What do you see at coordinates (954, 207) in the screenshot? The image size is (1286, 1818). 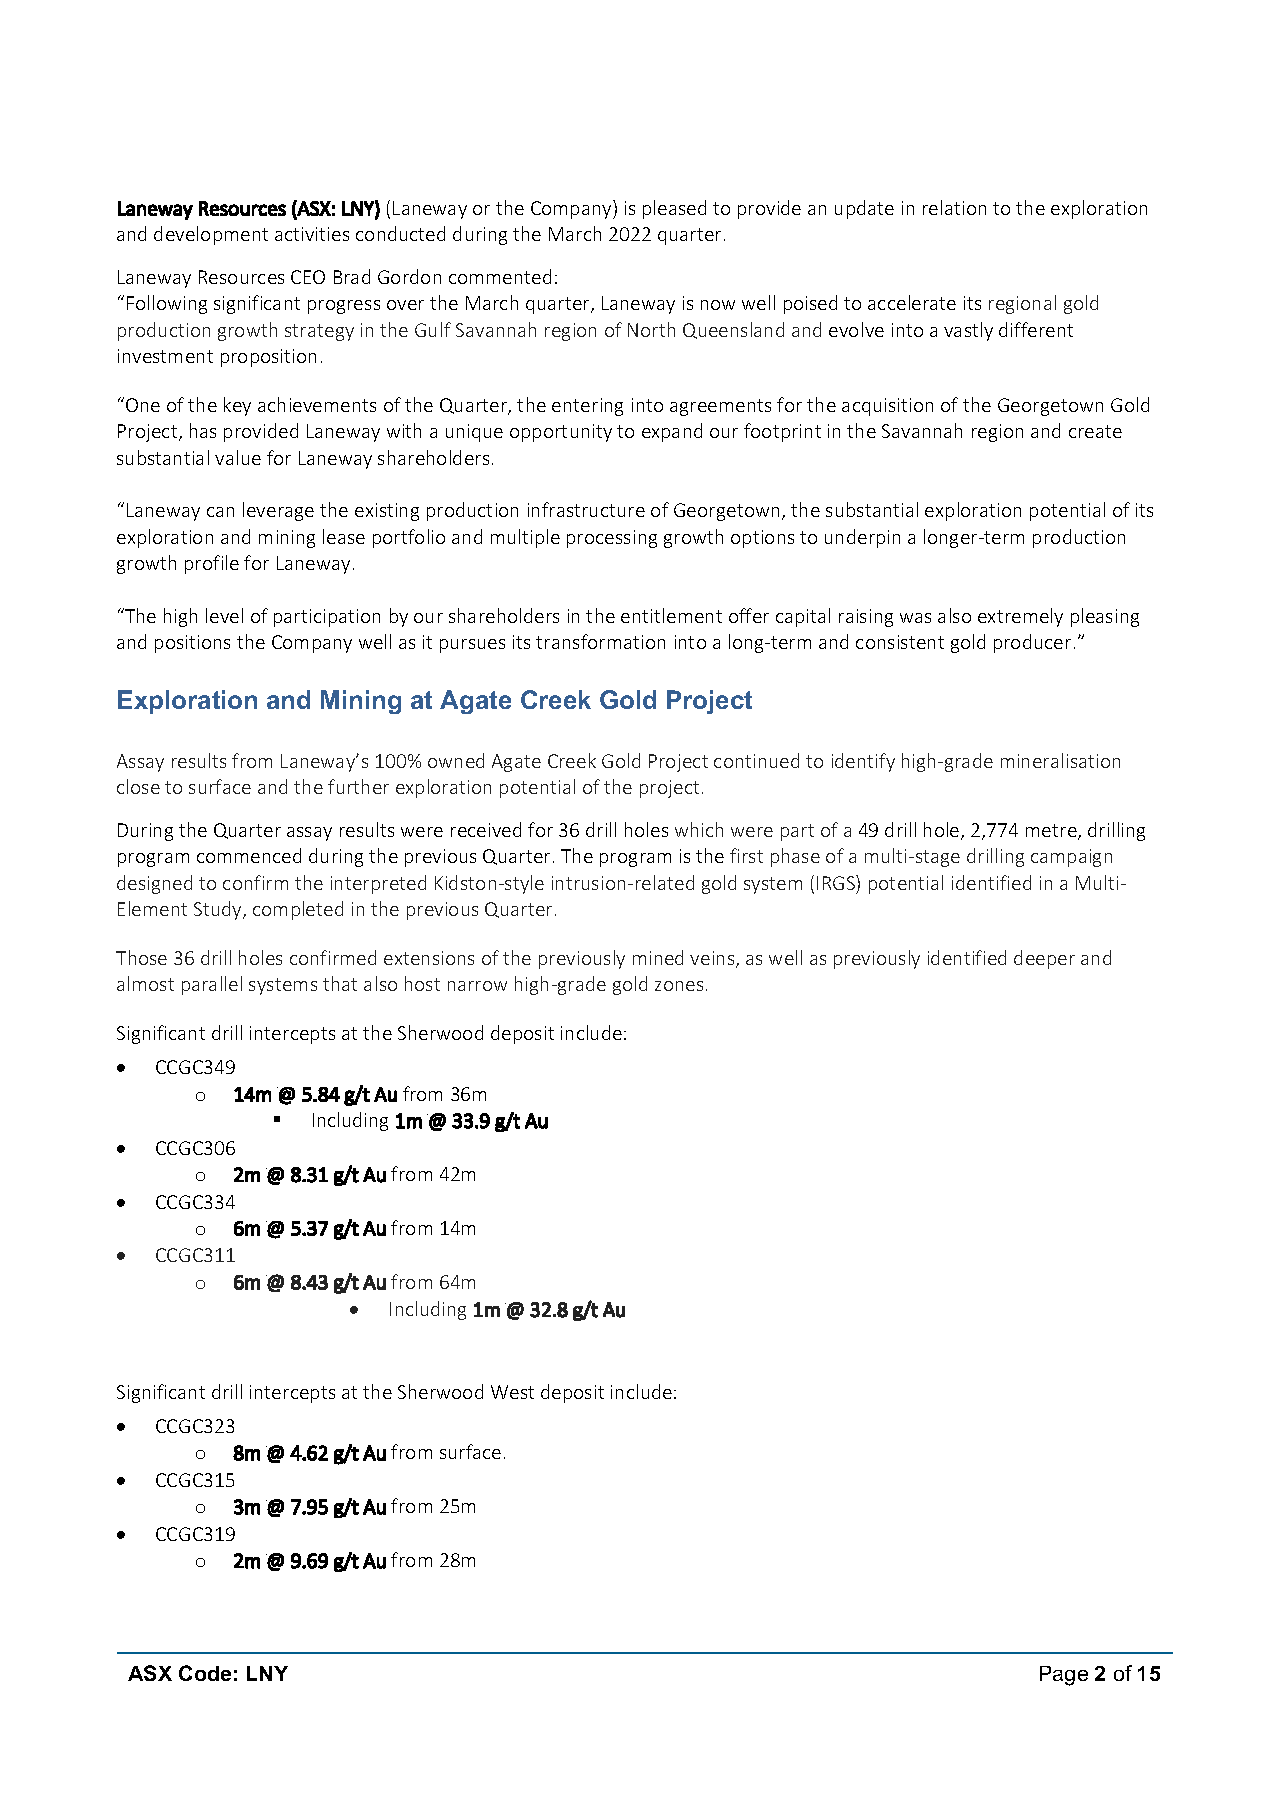 I see `relation` at bounding box center [954, 207].
